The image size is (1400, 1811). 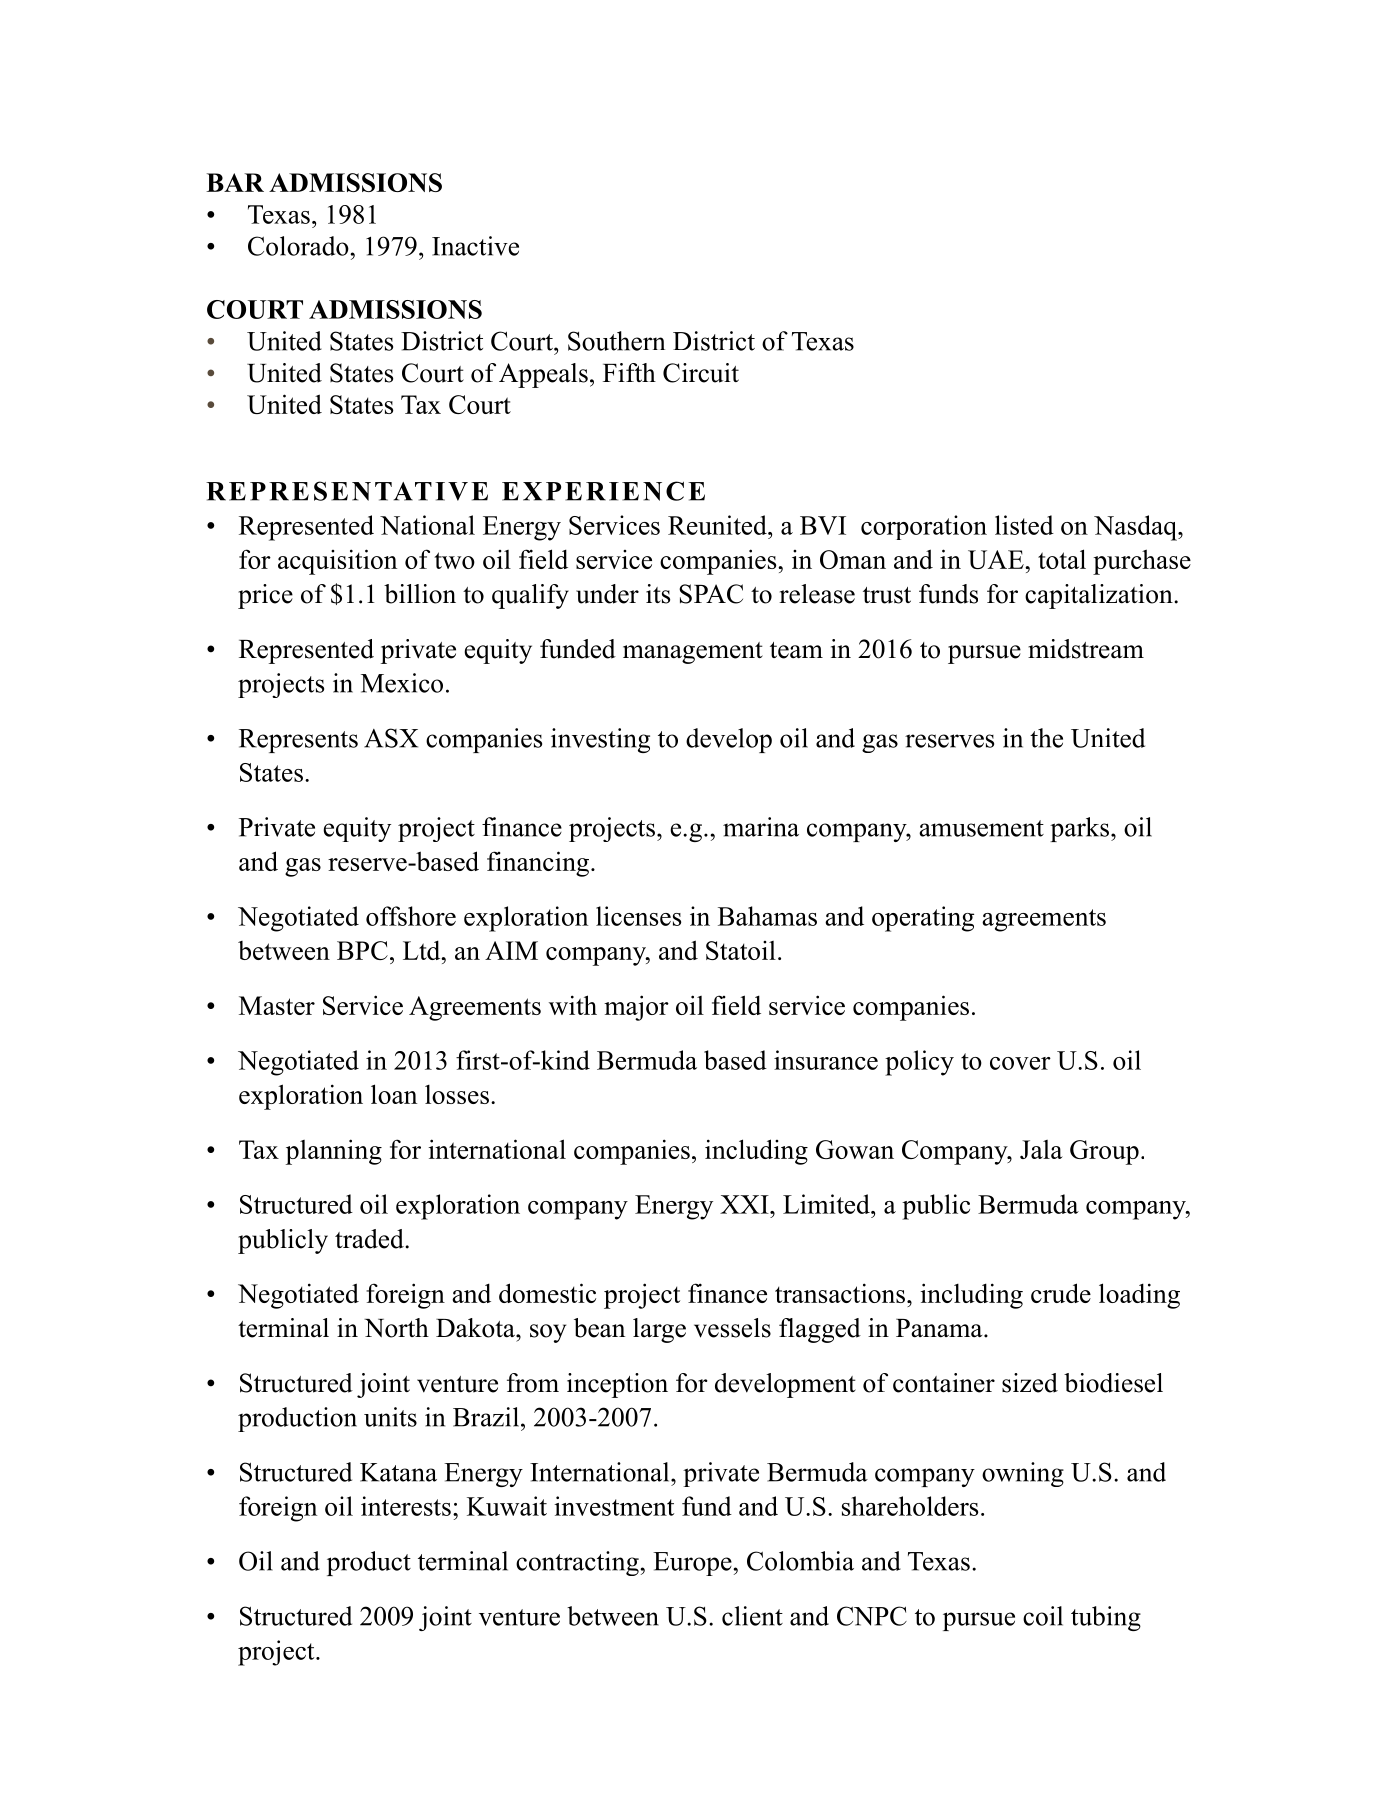 What do you see at coordinates (616, 341) in the page?
I see `Southern` at bounding box center [616, 341].
